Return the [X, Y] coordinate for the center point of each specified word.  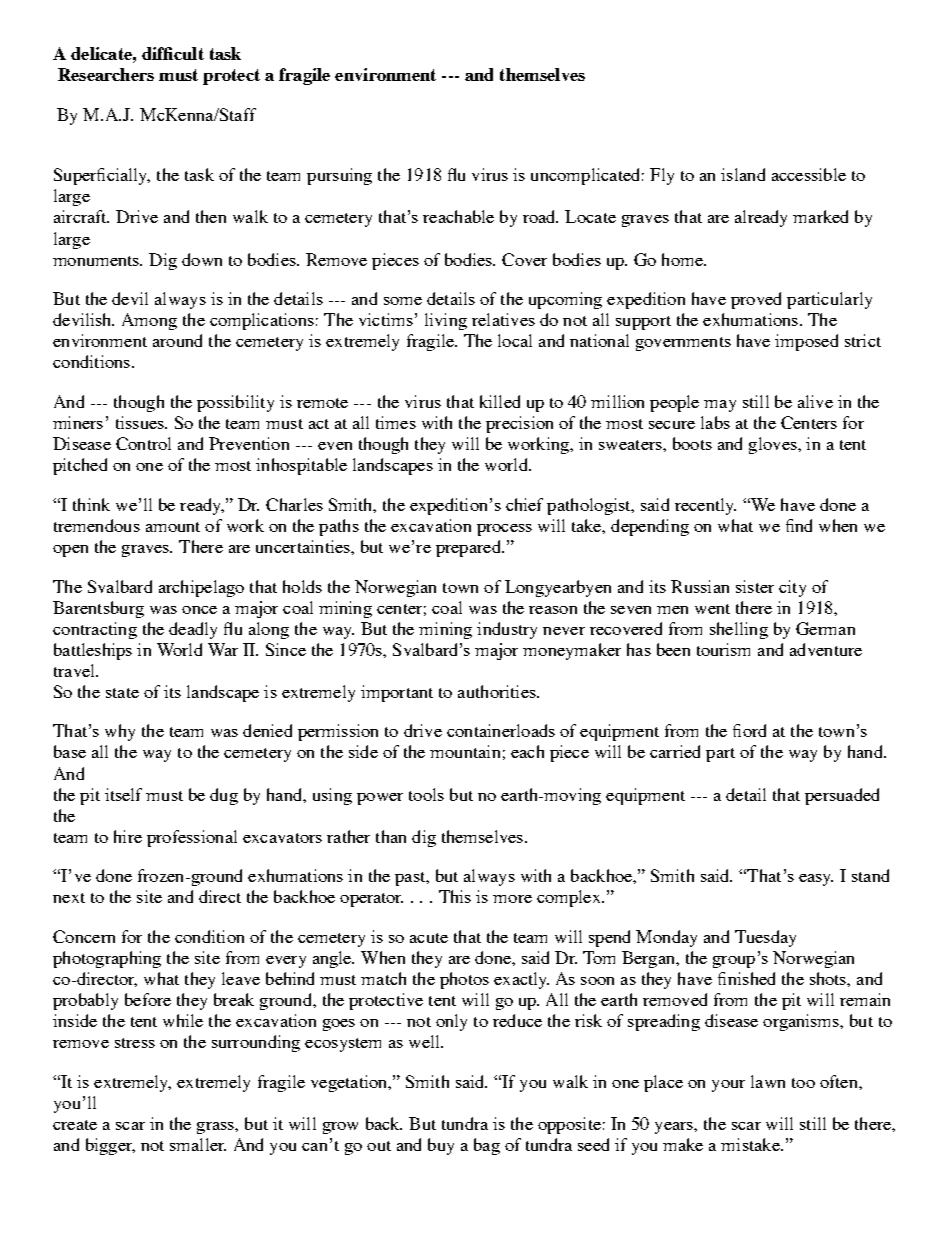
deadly [193, 630]
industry [507, 630]
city [792, 588]
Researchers [106, 74]
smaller [198, 1144]
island [743, 174]
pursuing [339, 176]
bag [487, 1146]
